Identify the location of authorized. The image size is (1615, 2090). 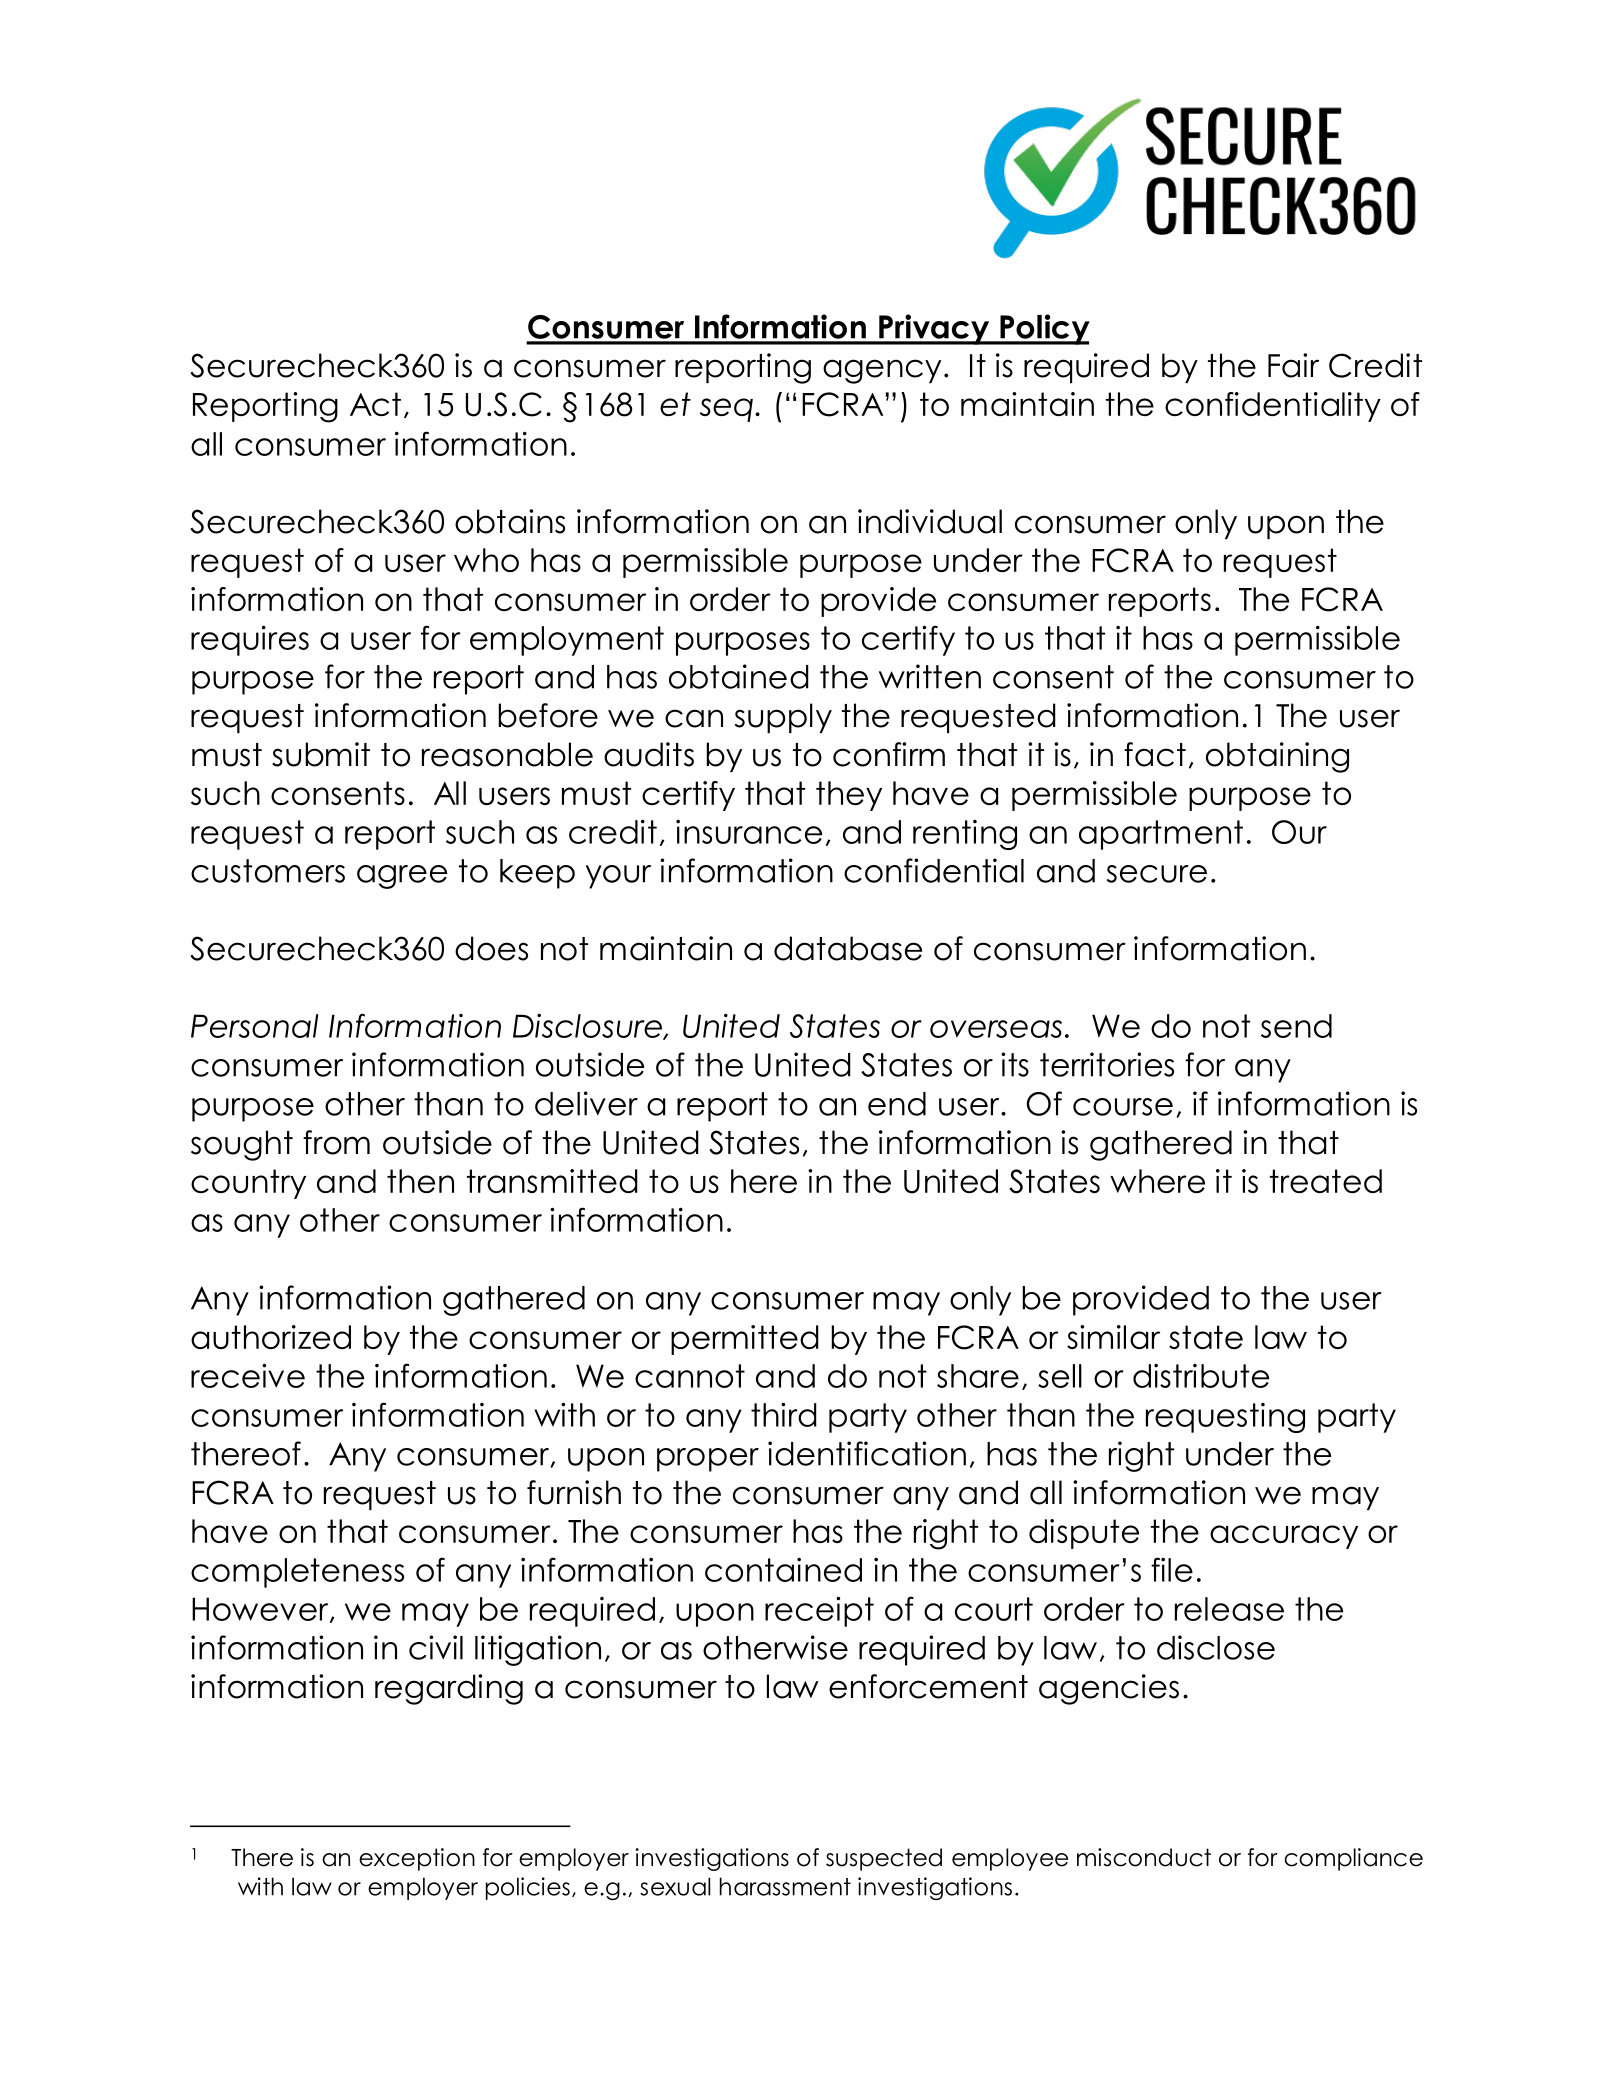
(271, 1337).
